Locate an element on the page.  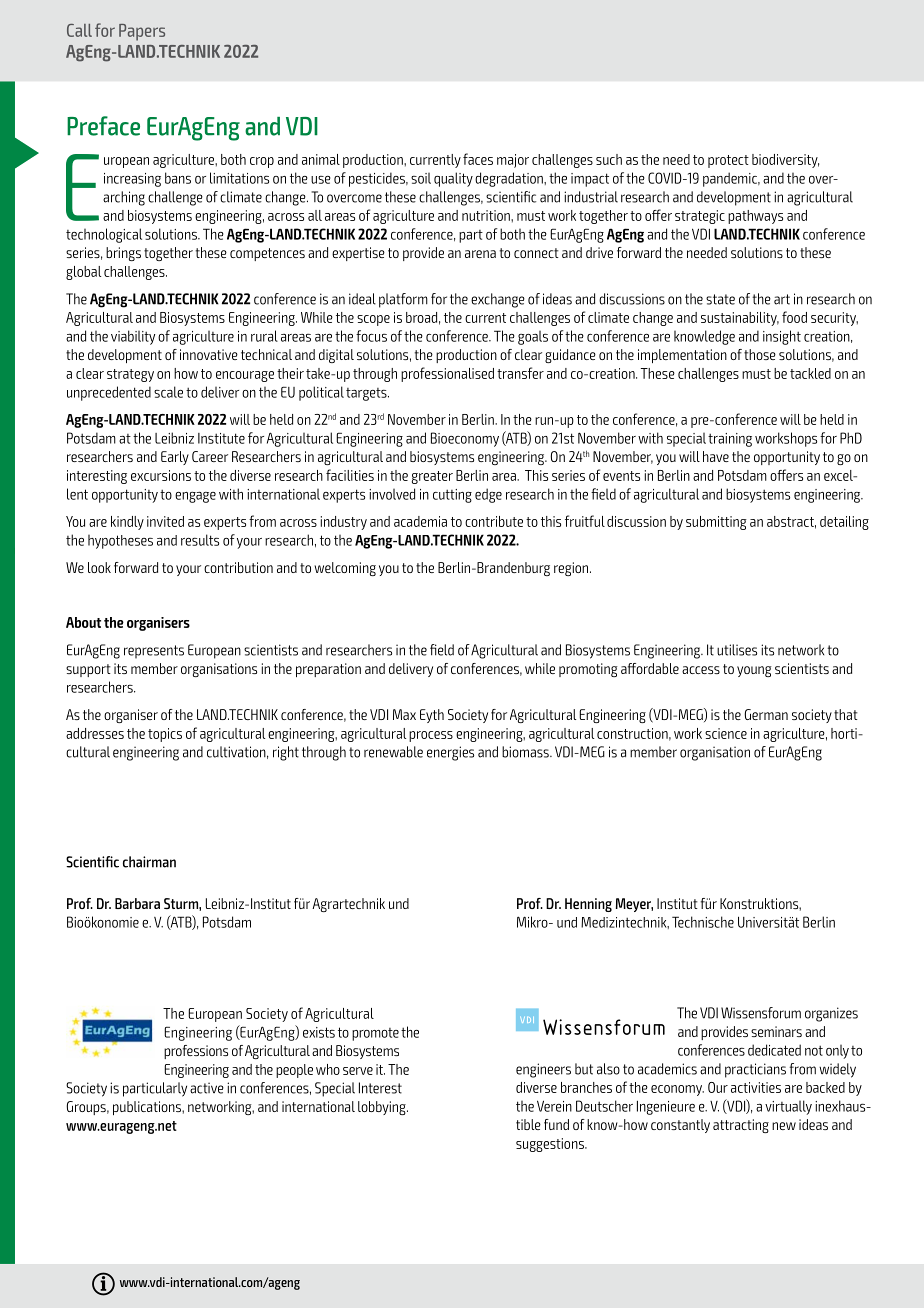
lobbying is located at coordinates (383, 1108).
